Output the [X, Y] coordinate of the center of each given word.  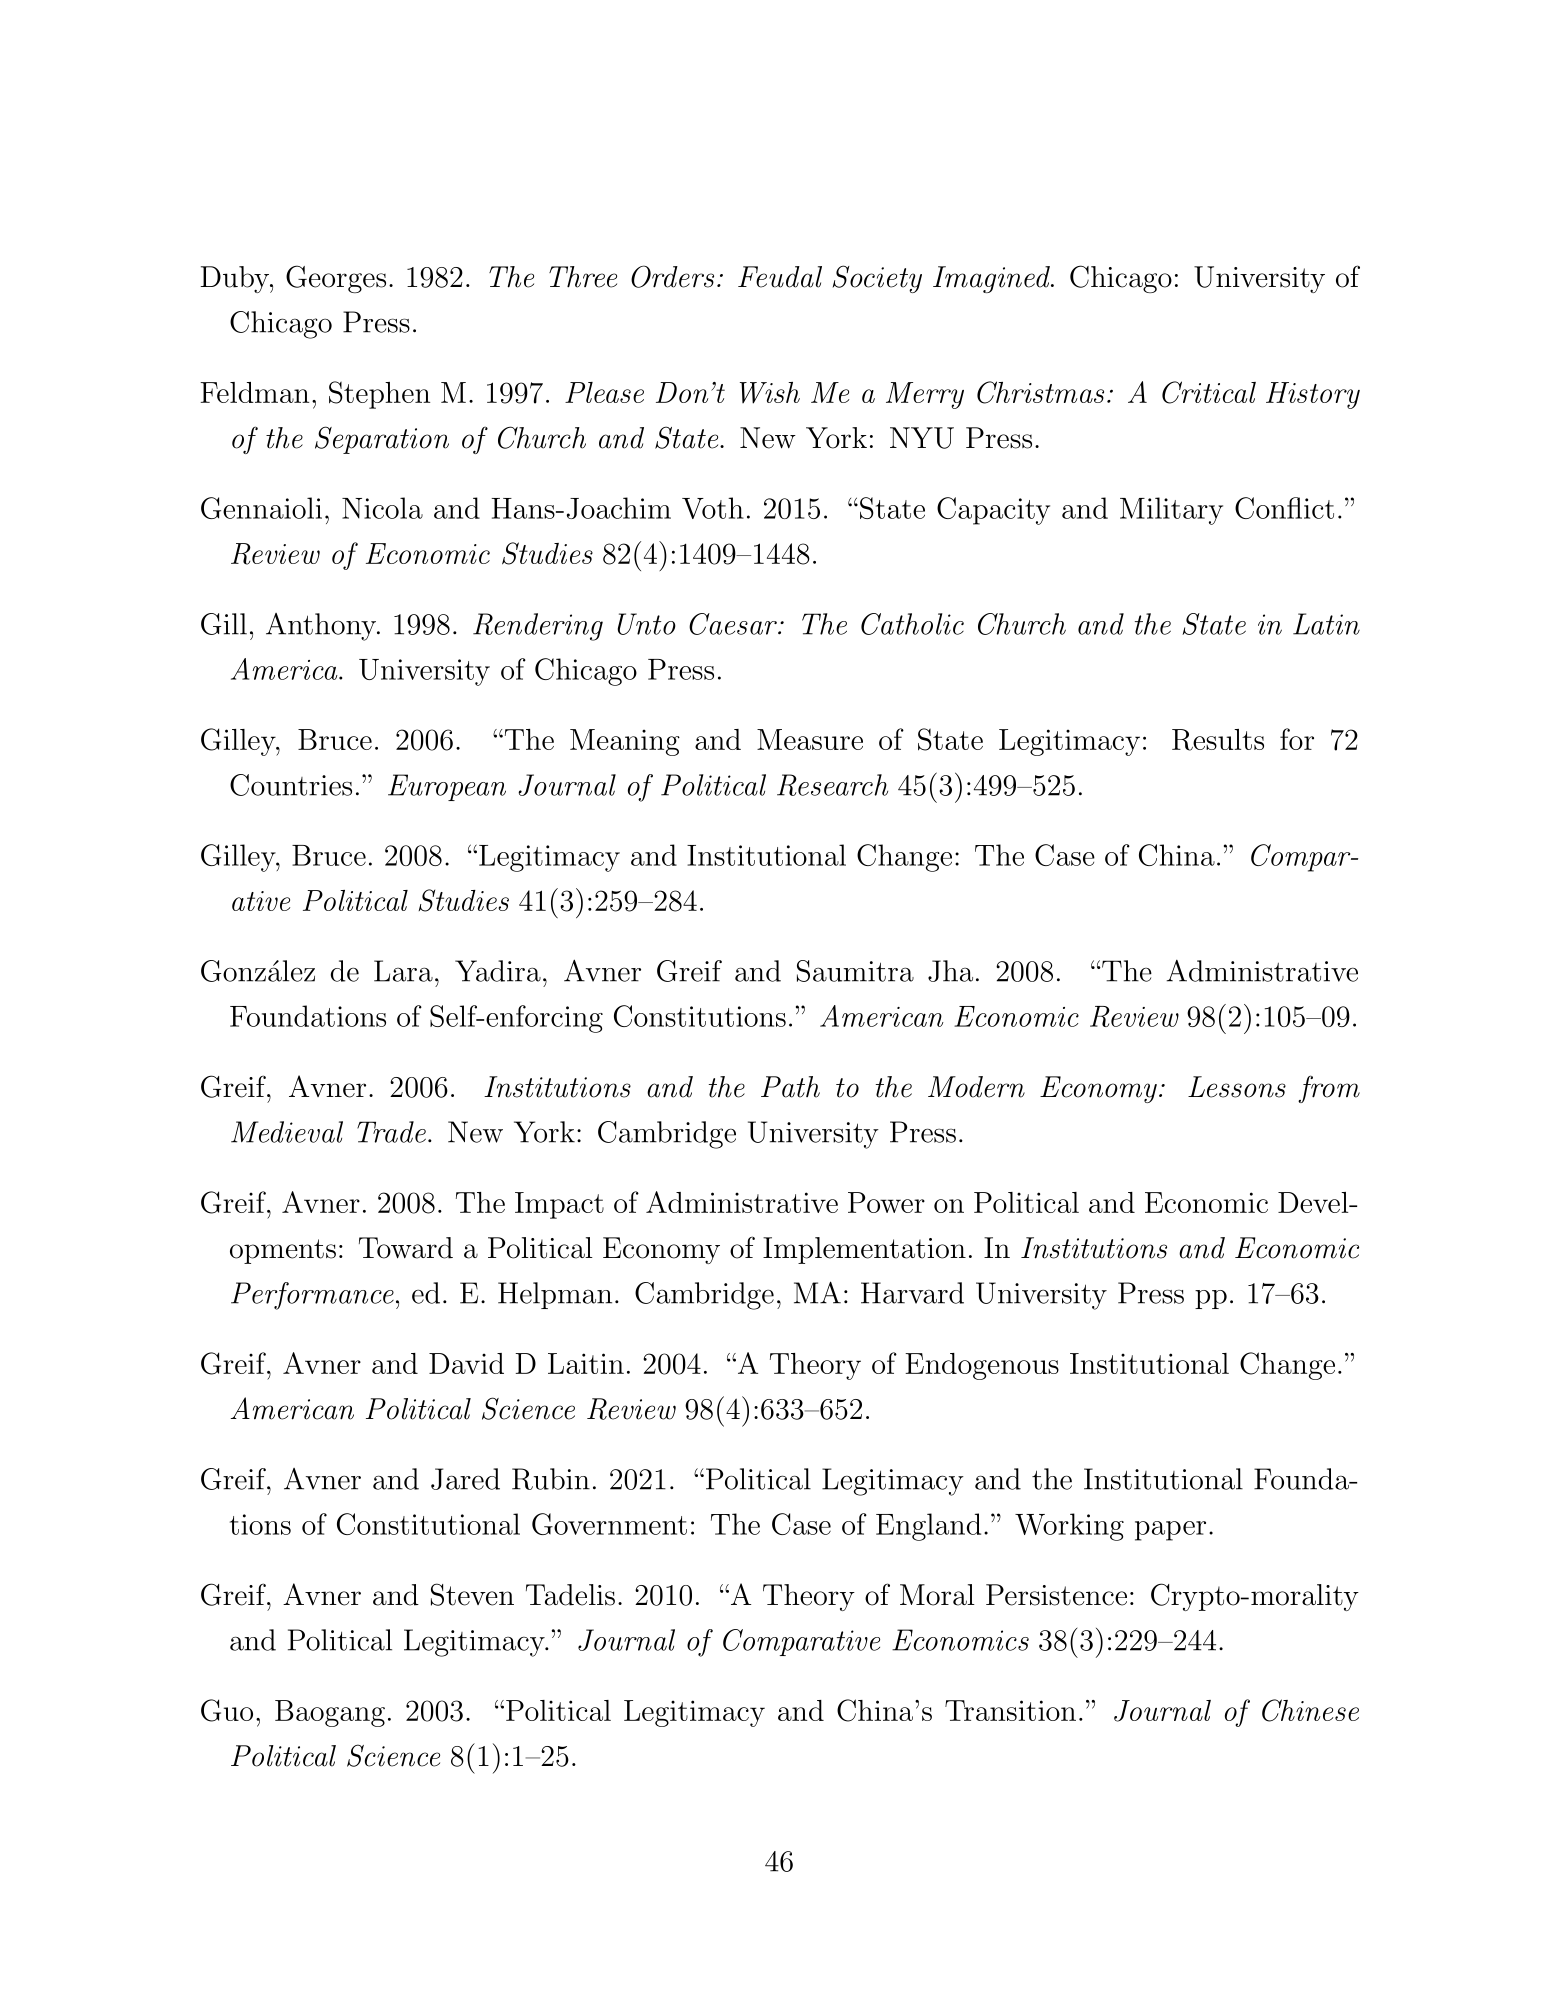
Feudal [780, 277]
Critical [1209, 392]
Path [790, 1087]
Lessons [1237, 1087]
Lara [403, 971]
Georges [336, 279]
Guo [227, 1710]
